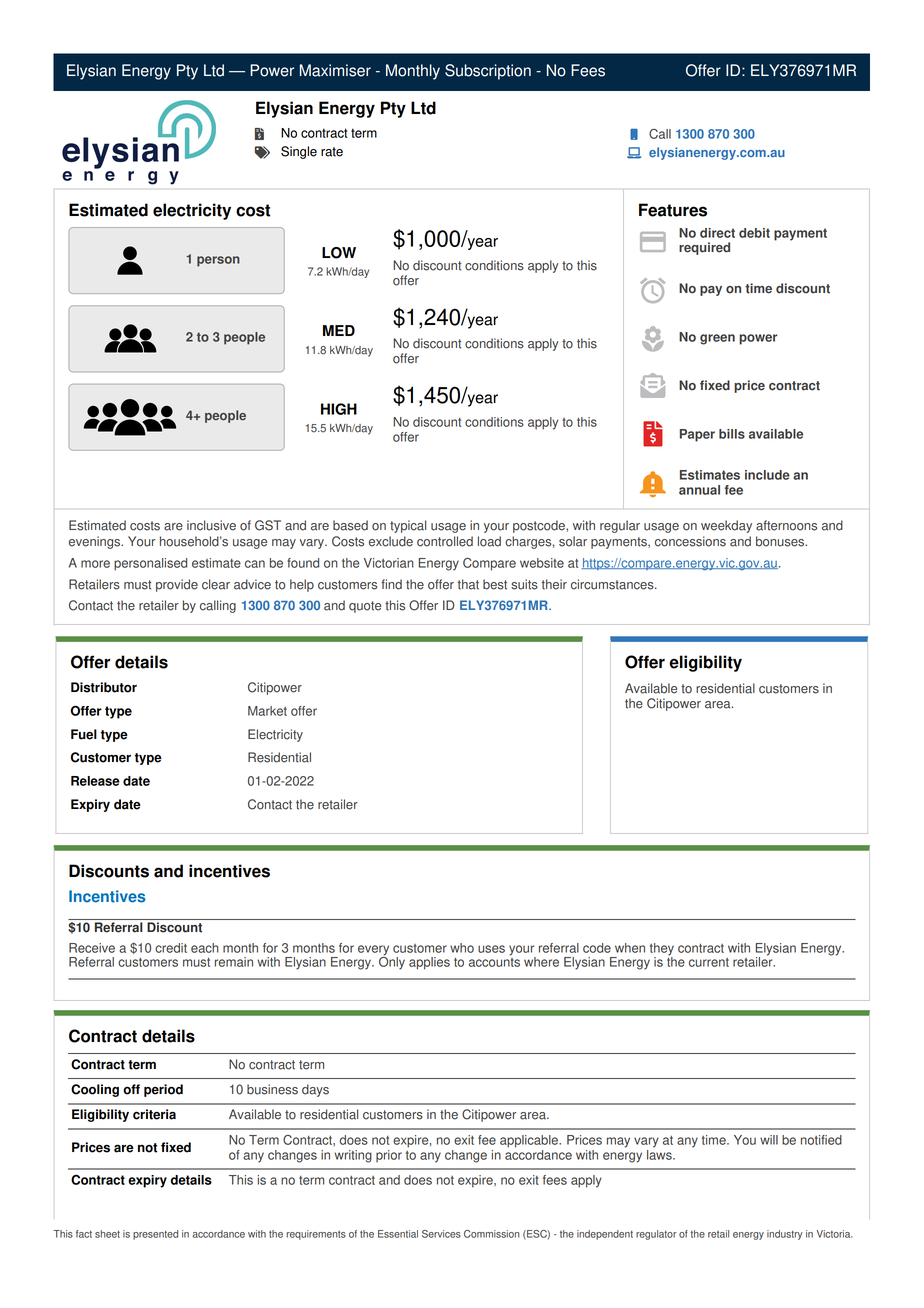 This screenshot has width=924, height=1308. I want to click on current, so click(709, 962).
